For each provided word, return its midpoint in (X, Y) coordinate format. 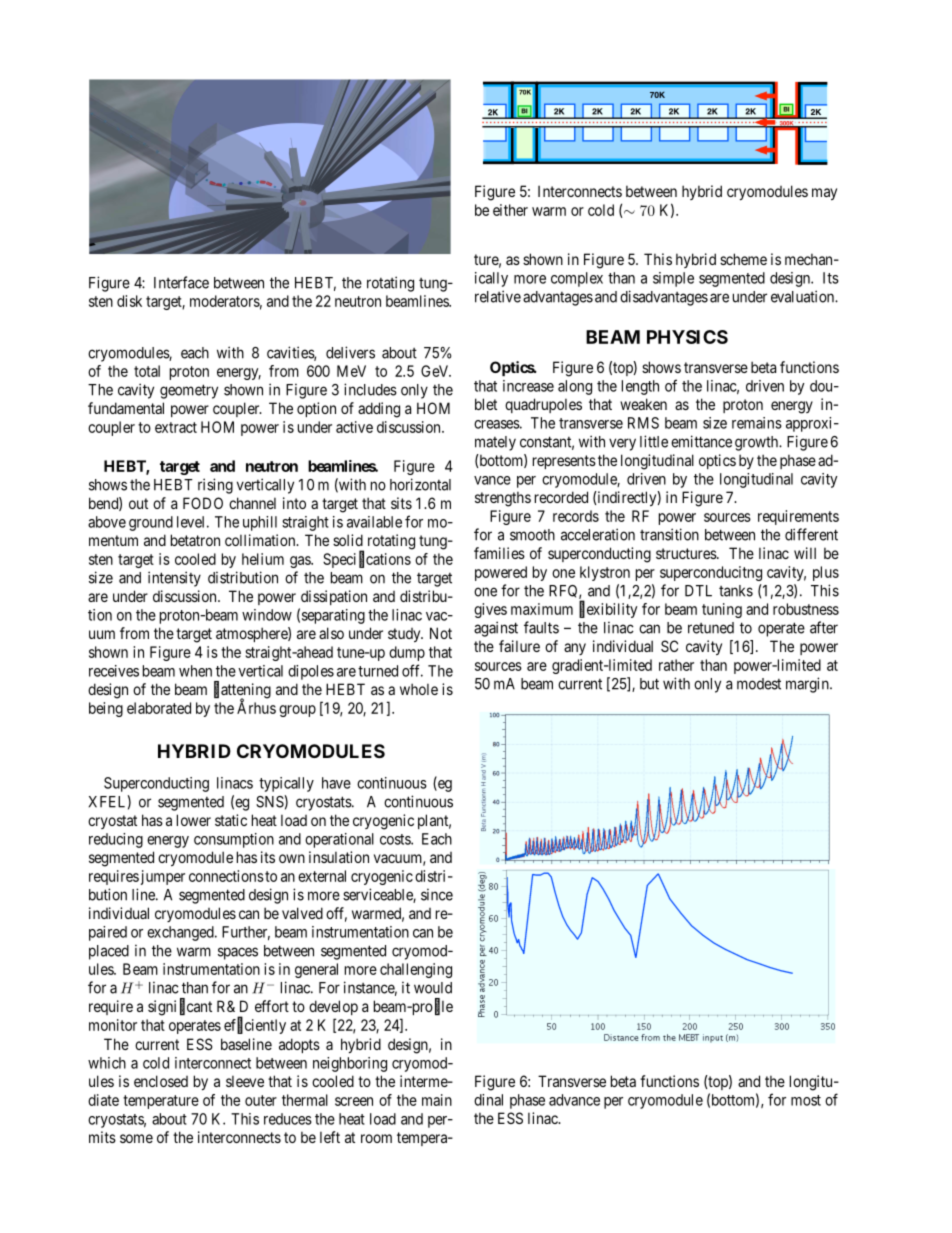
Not (441, 633)
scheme (743, 259)
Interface (181, 282)
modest (759, 684)
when (195, 671)
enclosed (161, 1081)
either (510, 210)
